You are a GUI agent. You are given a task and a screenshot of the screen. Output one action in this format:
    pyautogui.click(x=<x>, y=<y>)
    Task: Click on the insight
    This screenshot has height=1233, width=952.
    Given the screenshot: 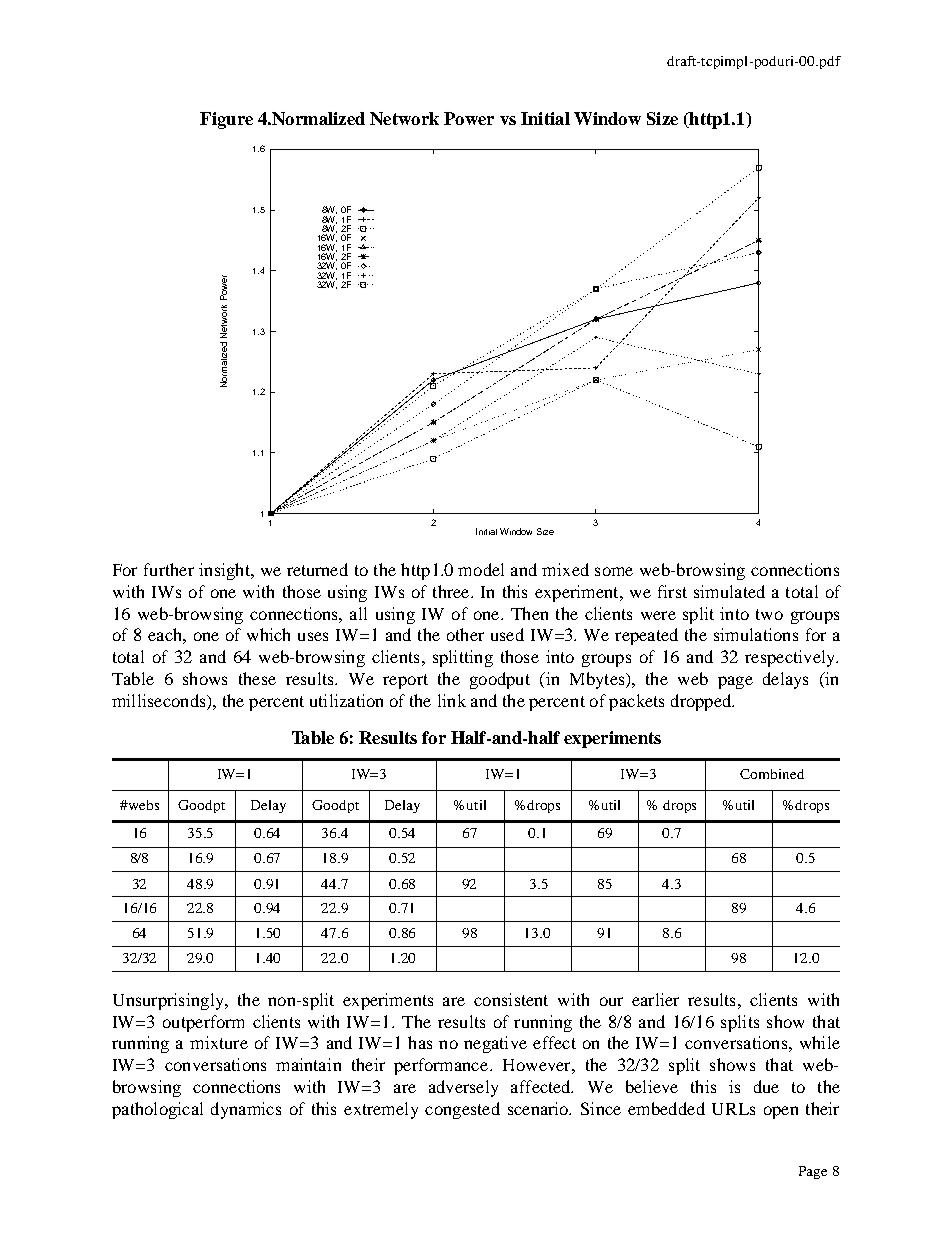 What is the action you would take?
    pyautogui.click(x=225, y=571)
